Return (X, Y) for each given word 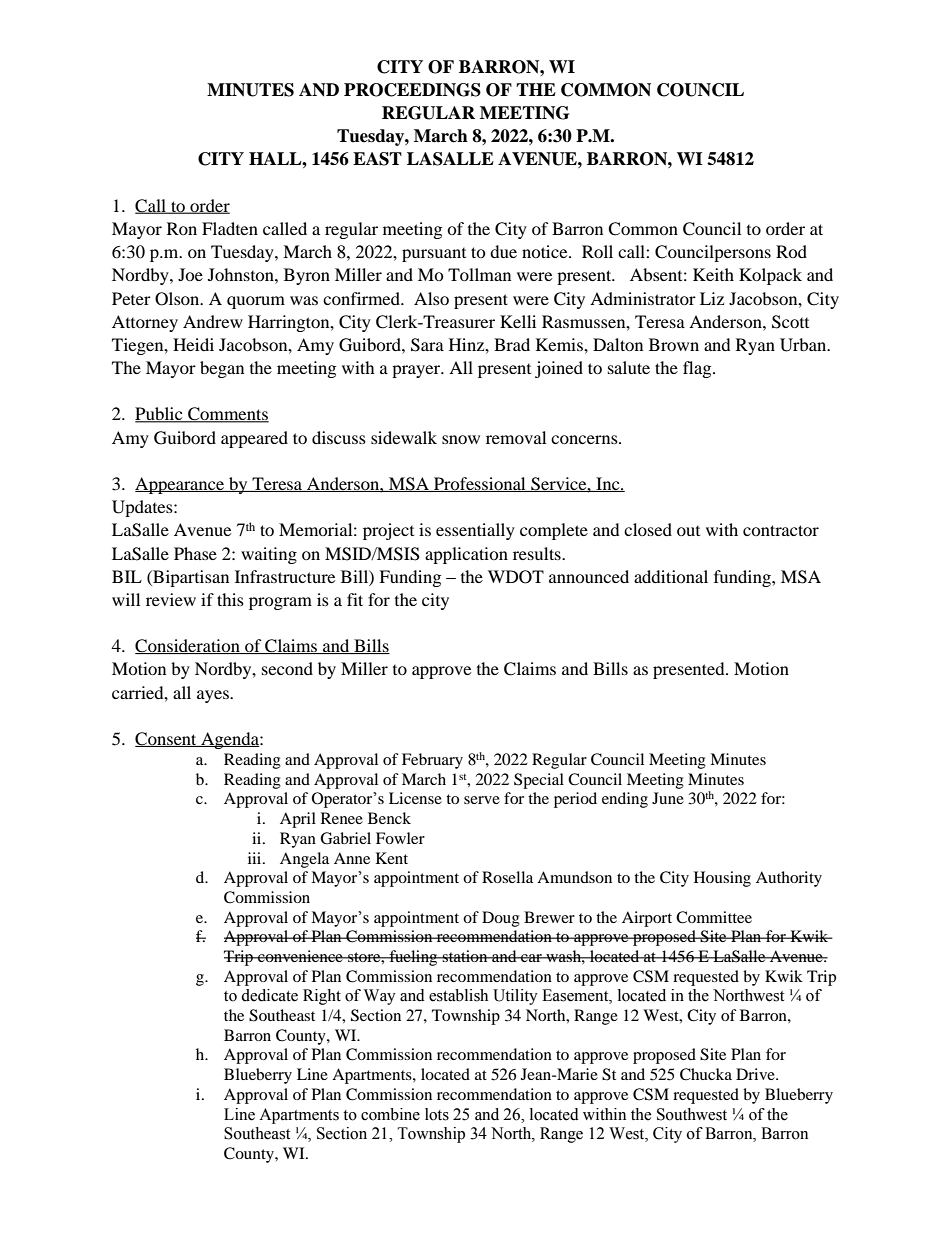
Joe (190, 274)
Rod (791, 251)
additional (671, 576)
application (466, 555)
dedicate (269, 995)
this (230, 599)
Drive (756, 1074)
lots (437, 1114)
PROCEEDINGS (412, 90)
